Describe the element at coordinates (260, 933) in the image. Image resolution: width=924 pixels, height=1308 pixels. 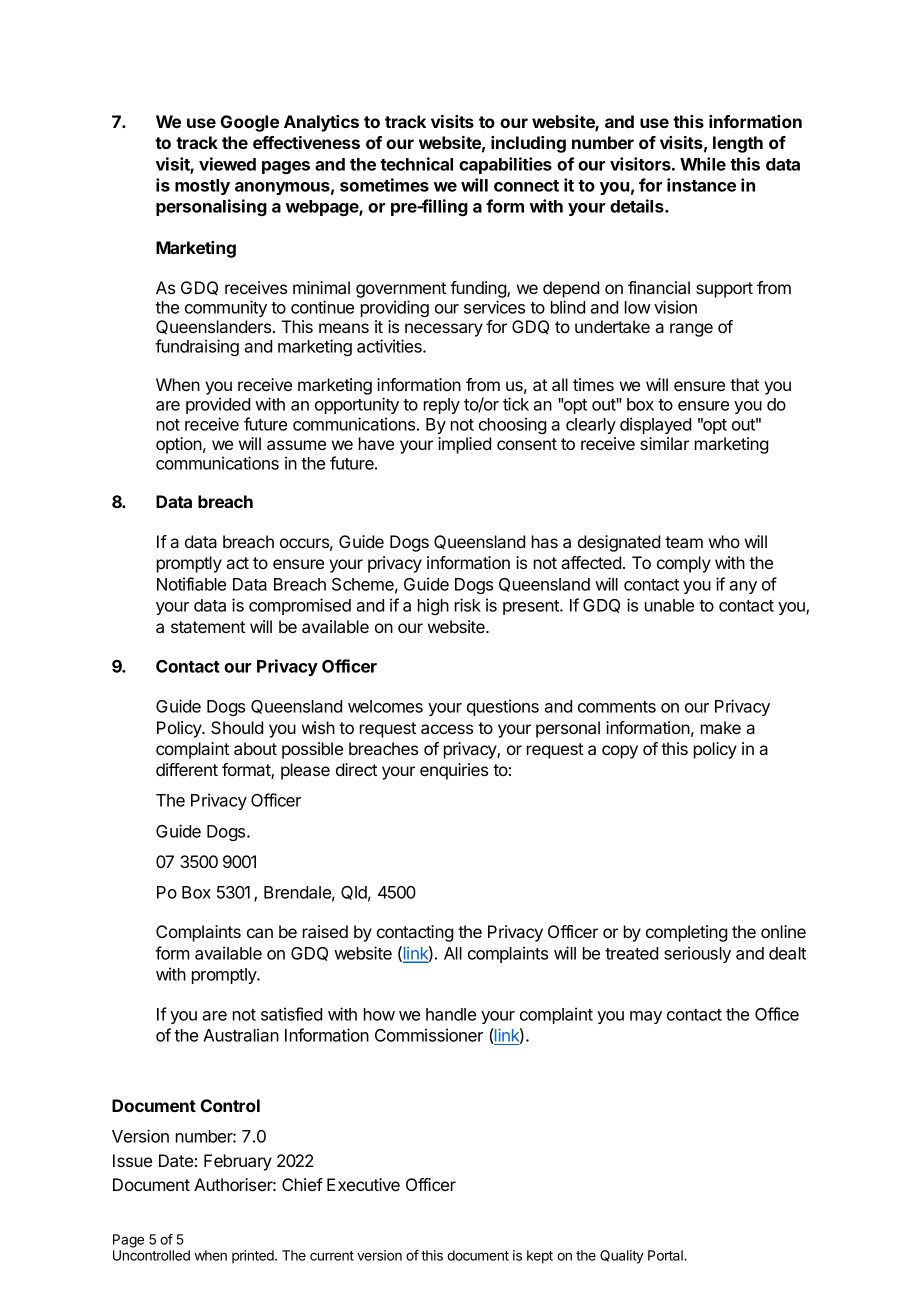
I see `can` at that location.
